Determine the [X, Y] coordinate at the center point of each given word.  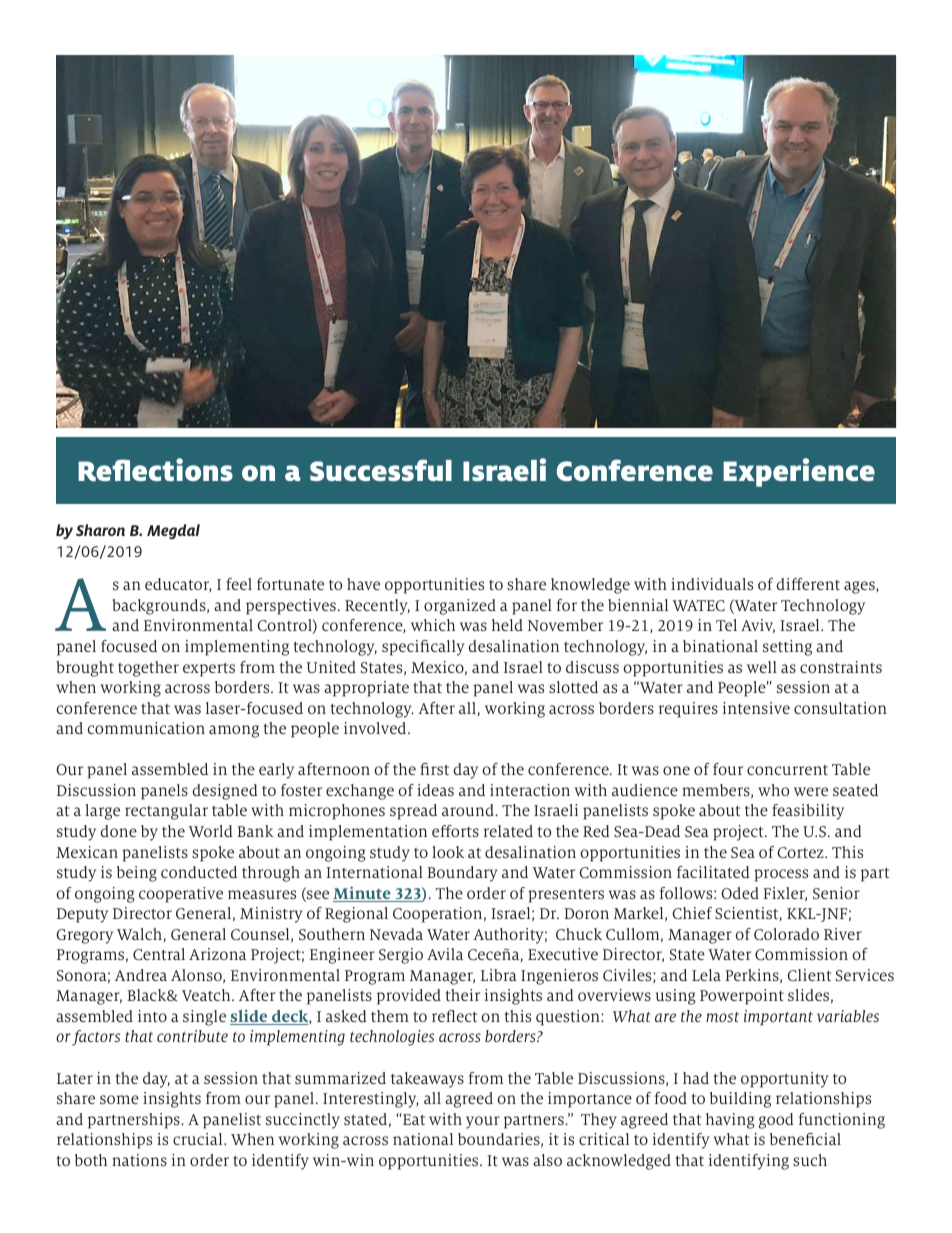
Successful [381, 470]
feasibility [808, 812]
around [469, 810]
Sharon [100, 530]
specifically [423, 648]
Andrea [141, 975]
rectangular [166, 812]
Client [809, 975]
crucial [199, 1139]
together [148, 669]
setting [787, 648]
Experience [799, 472]
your [483, 1122]
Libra [499, 975]
